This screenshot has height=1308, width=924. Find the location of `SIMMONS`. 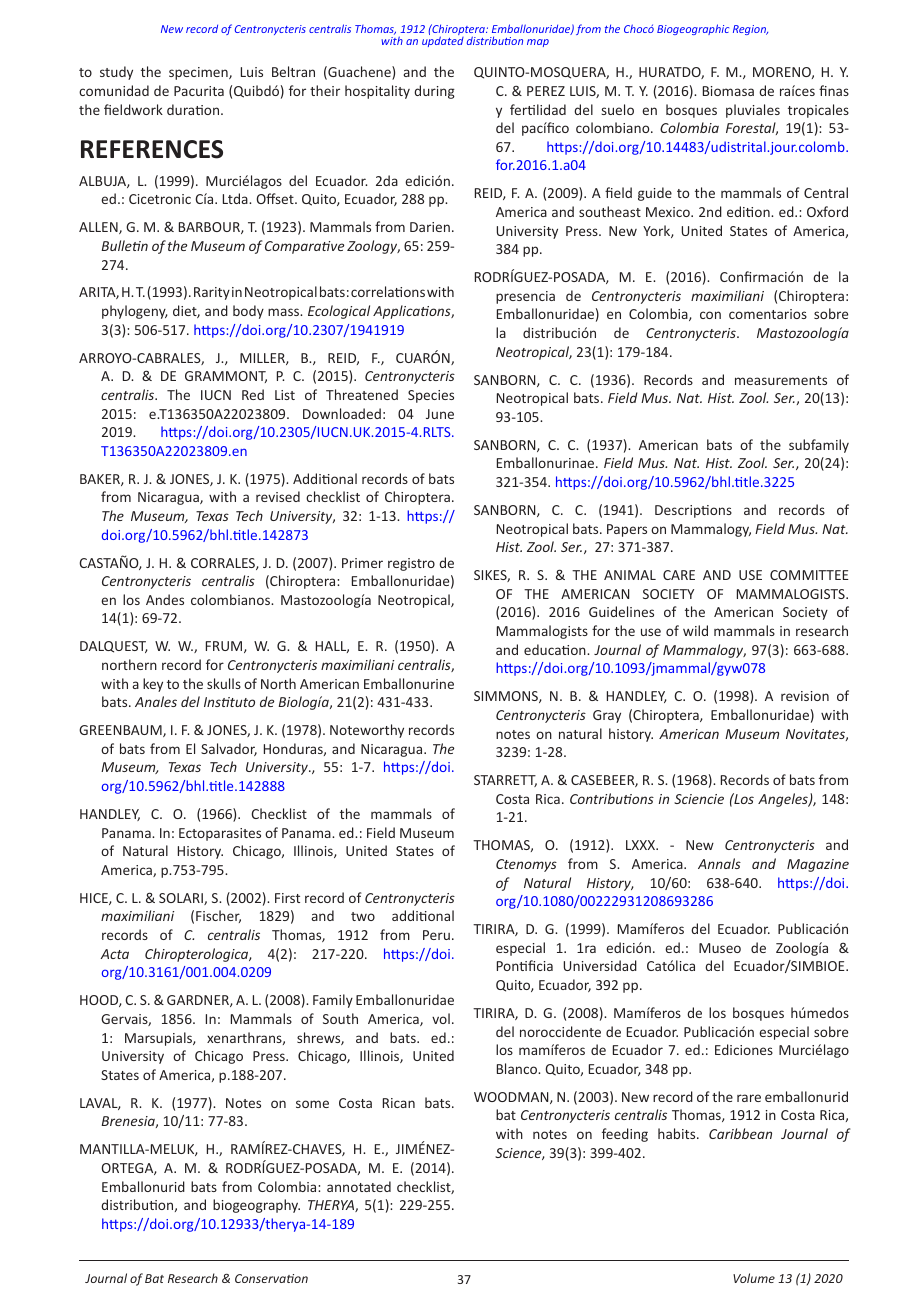

SIMMONS is located at coordinates (507, 697).
